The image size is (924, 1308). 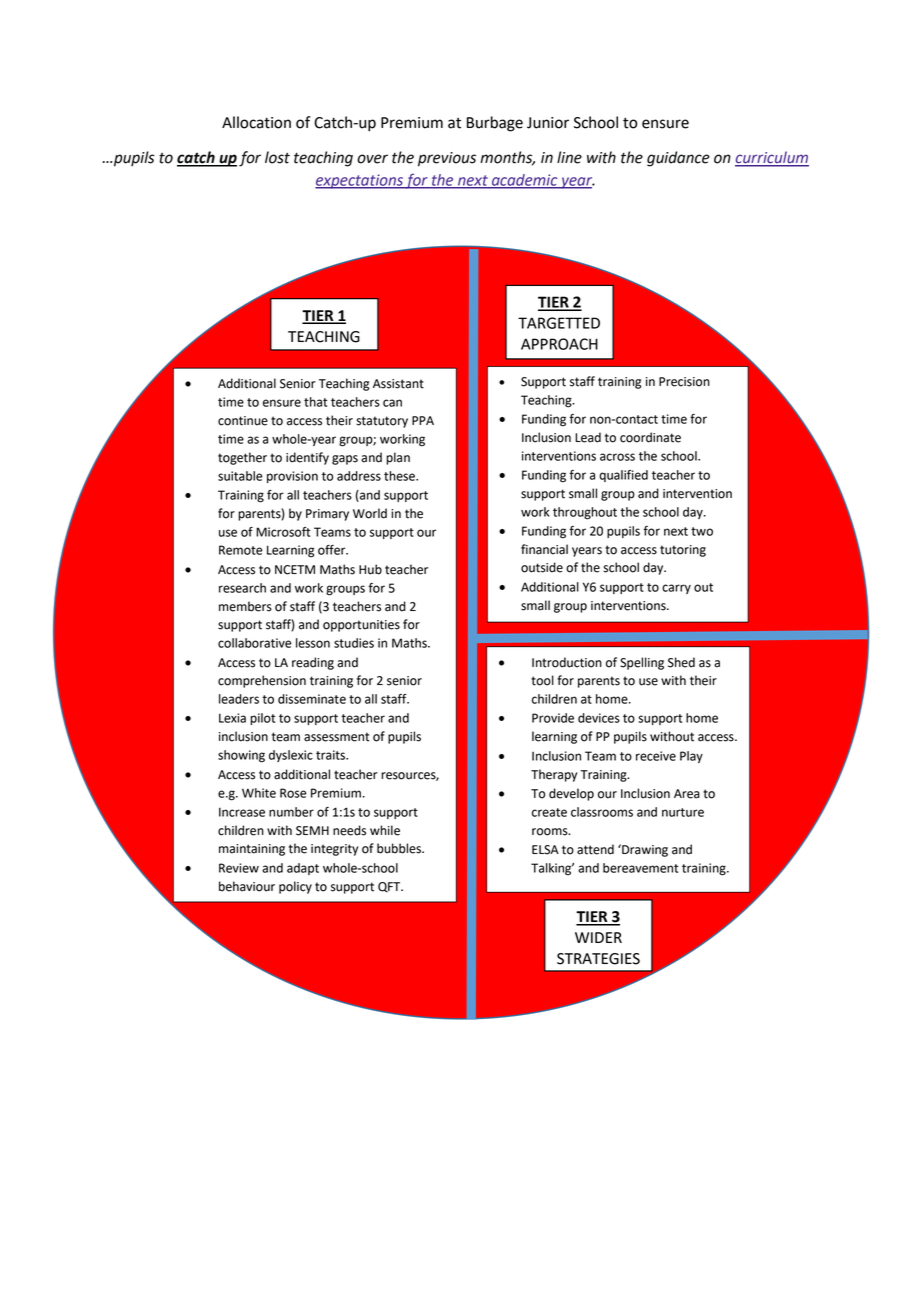 I want to click on two, so click(x=702, y=531).
